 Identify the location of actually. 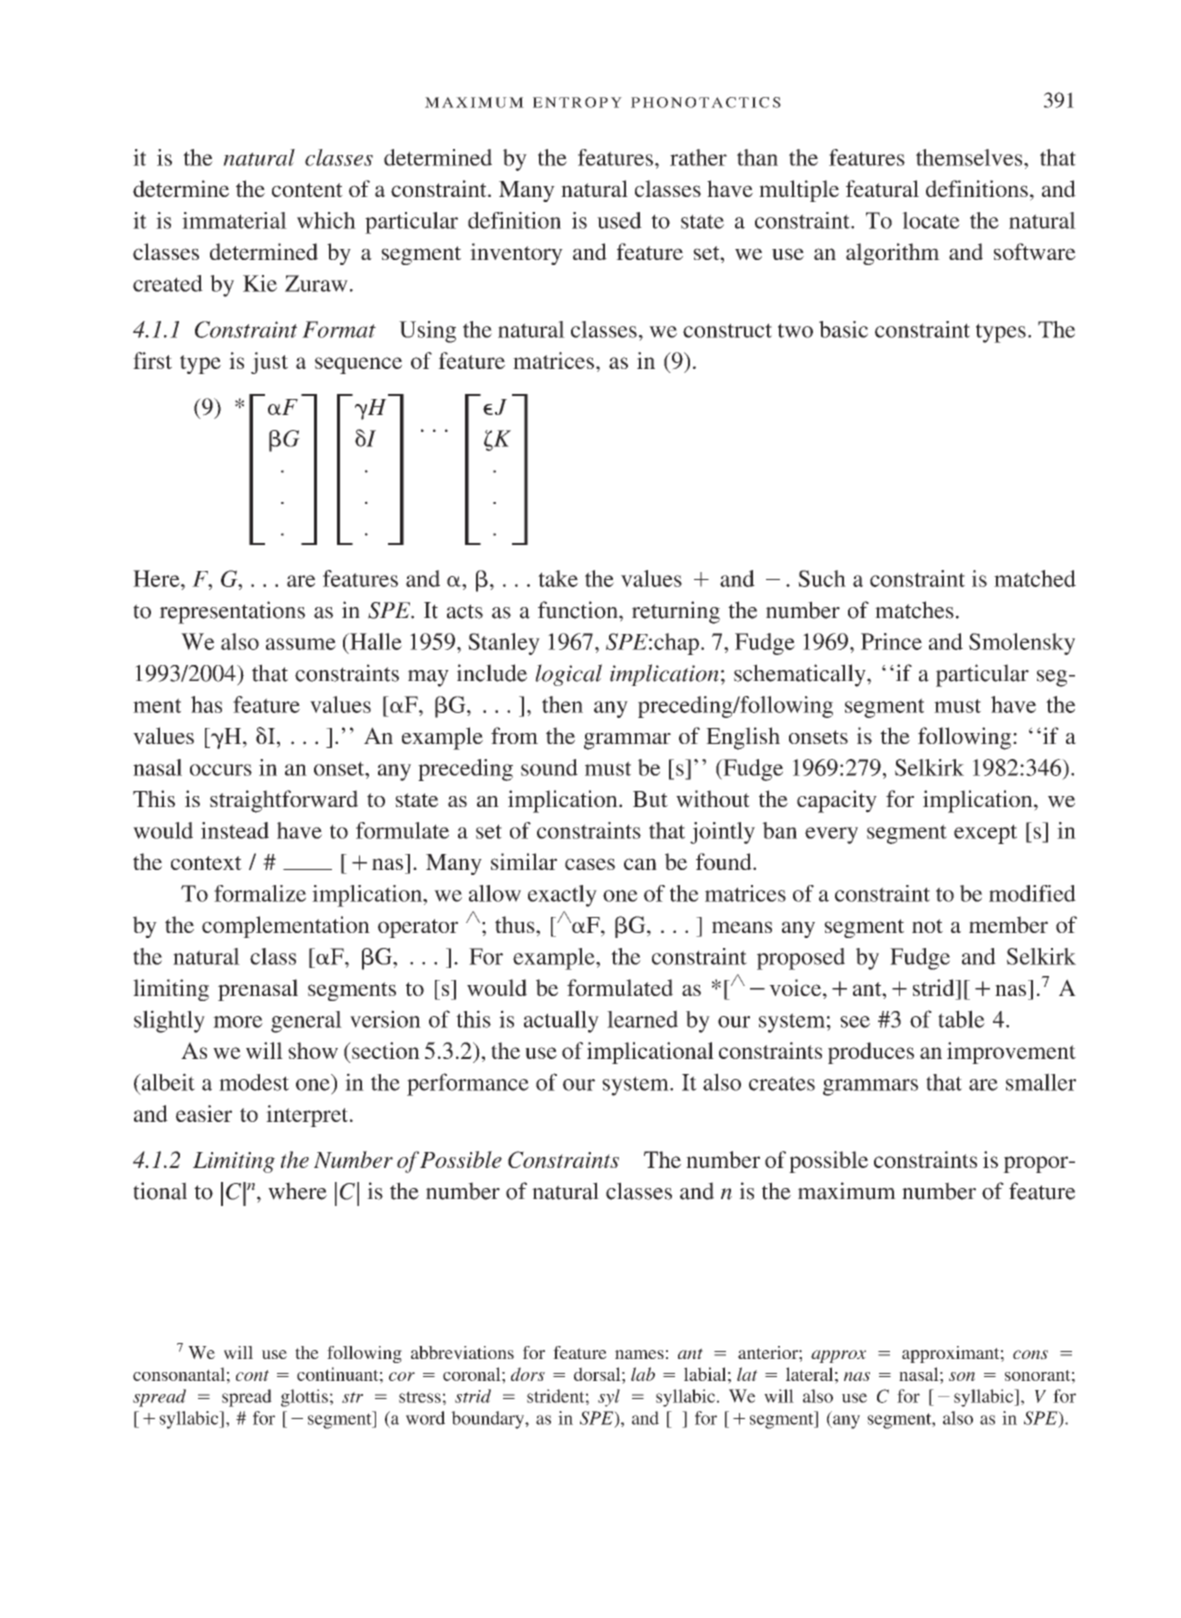
(561, 1021).
